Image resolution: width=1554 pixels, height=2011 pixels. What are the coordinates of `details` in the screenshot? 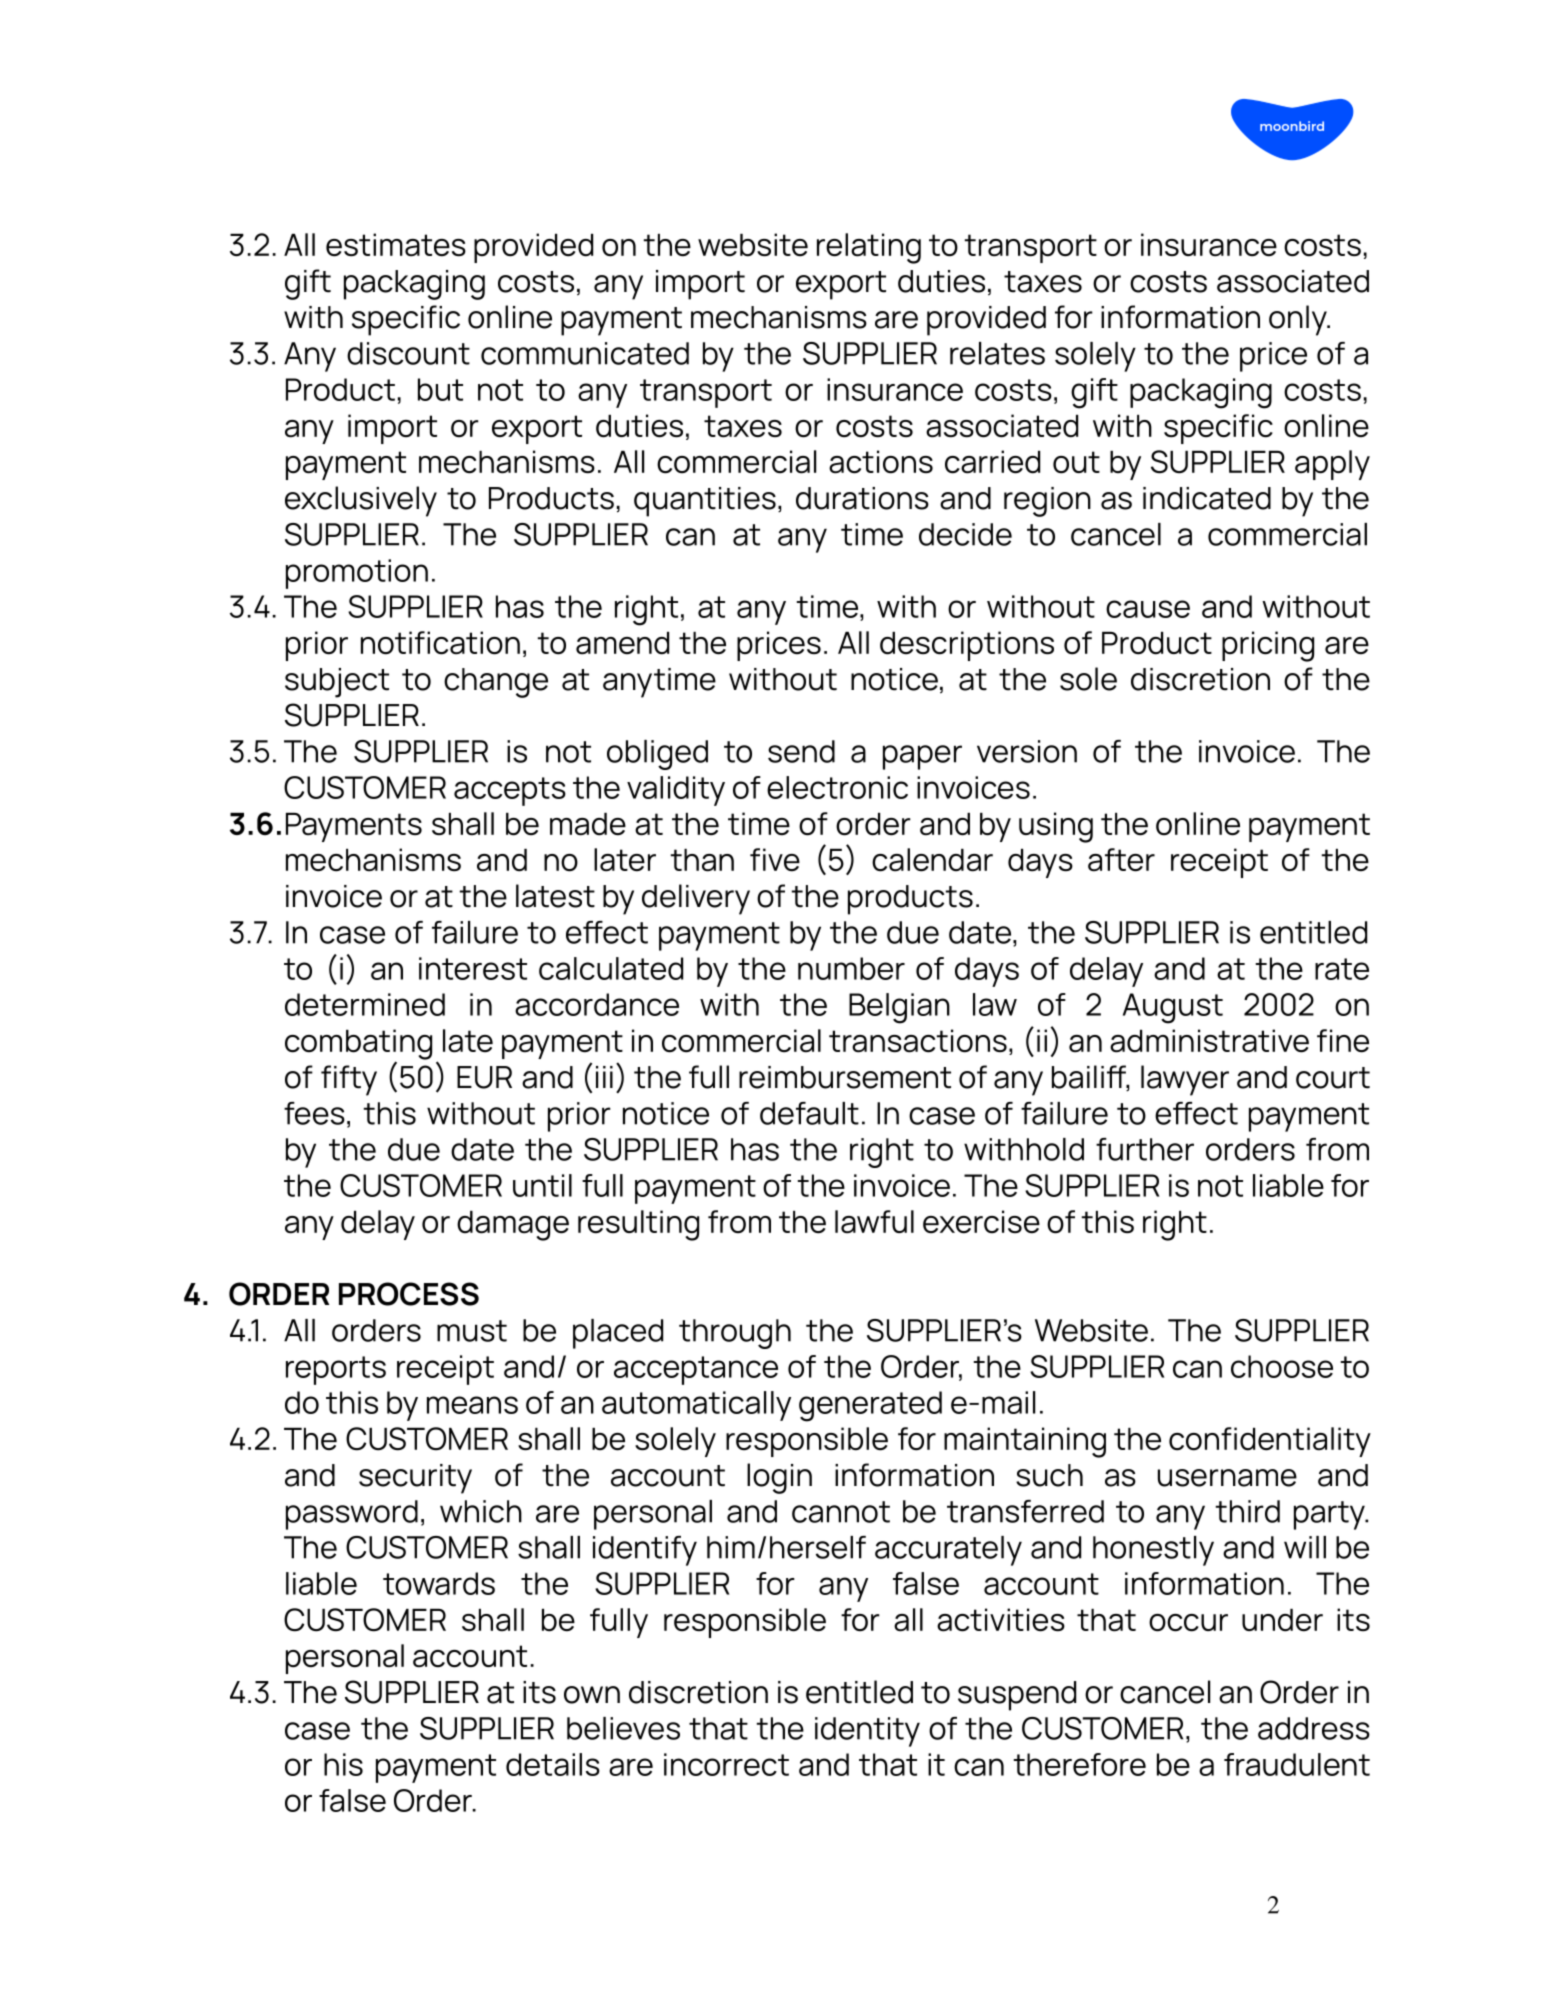 It's located at (553, 1764).
